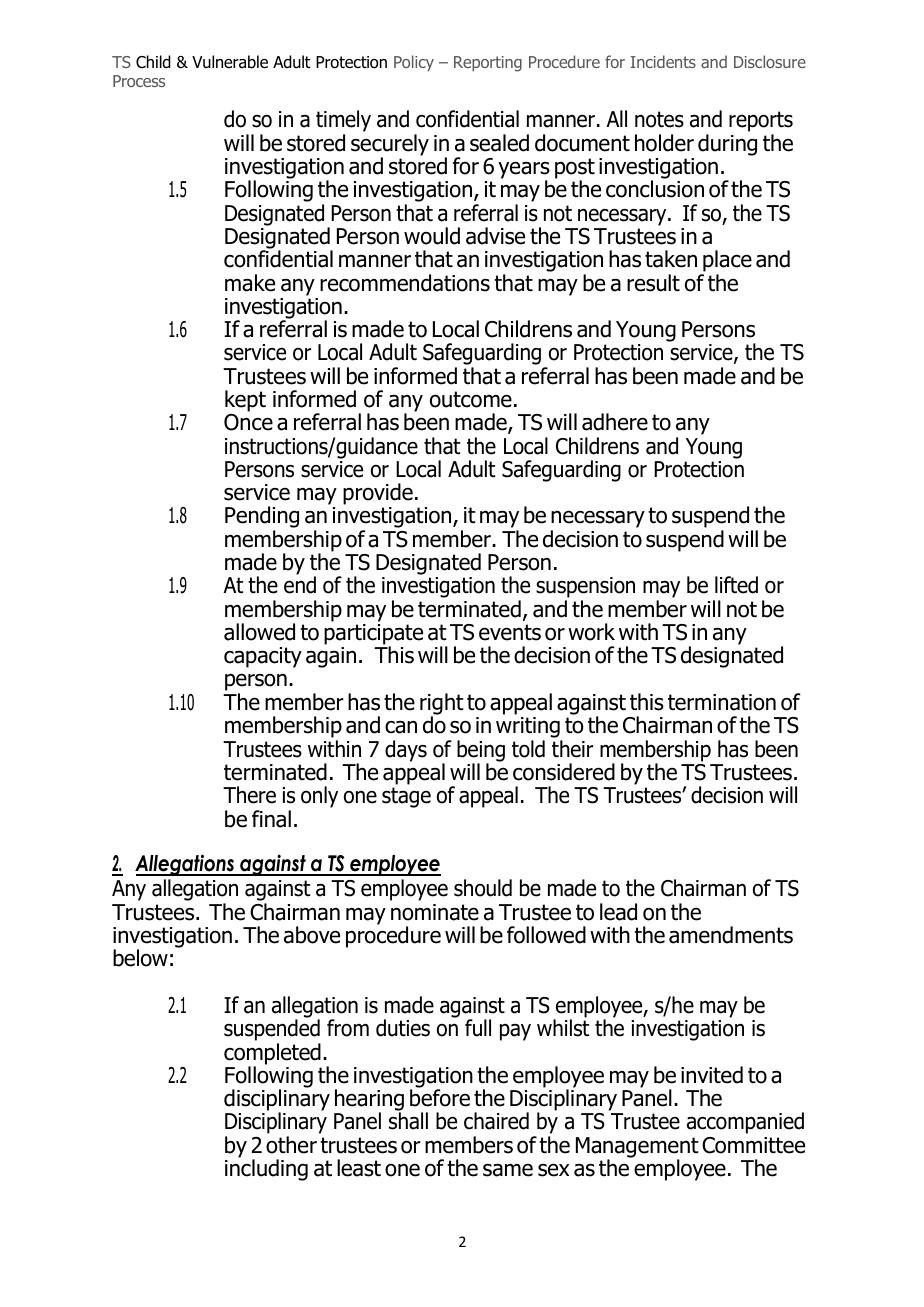 The image size is (924, 1307). I want to click on stage, so click(406, 797).
